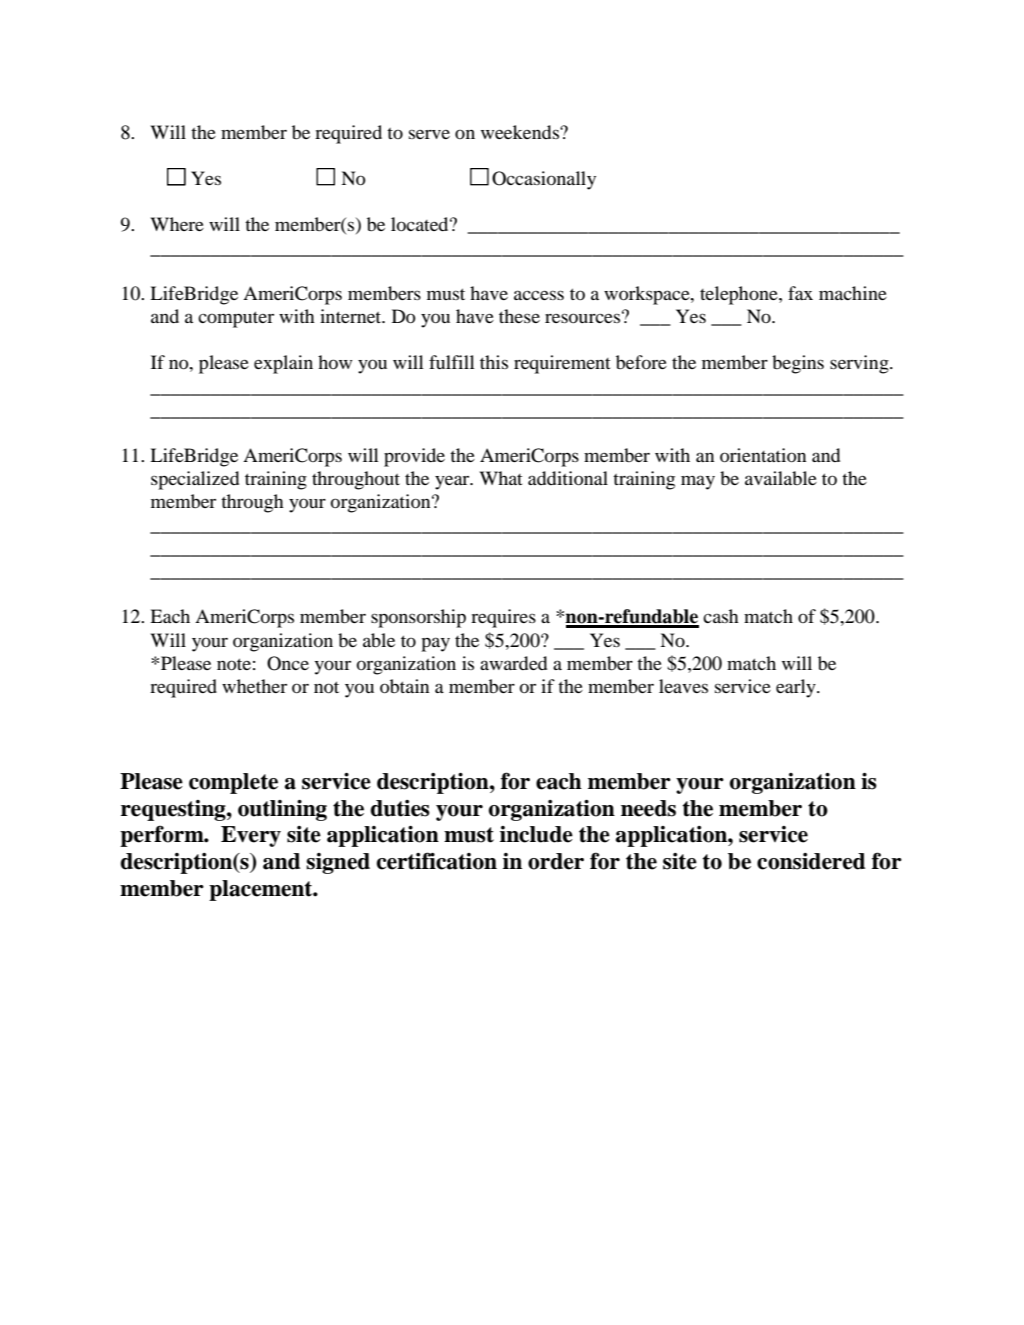  I want to click on Occasionally, so click(544, 180).
